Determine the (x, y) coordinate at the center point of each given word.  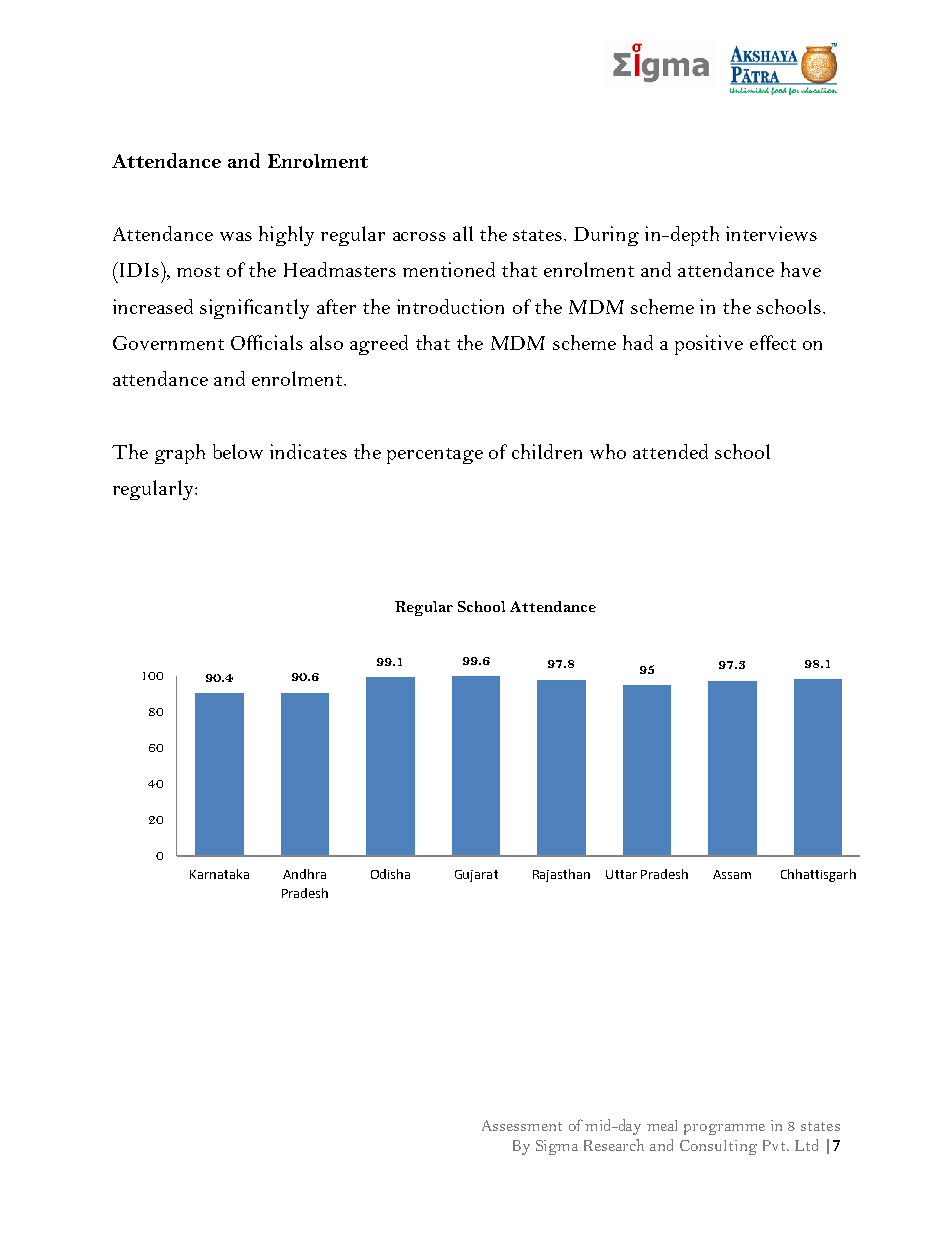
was (236, 236)
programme (724, 1129)
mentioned (449, 269)
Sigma (557, 1147)
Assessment (522, 1125)
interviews (771, 233)
